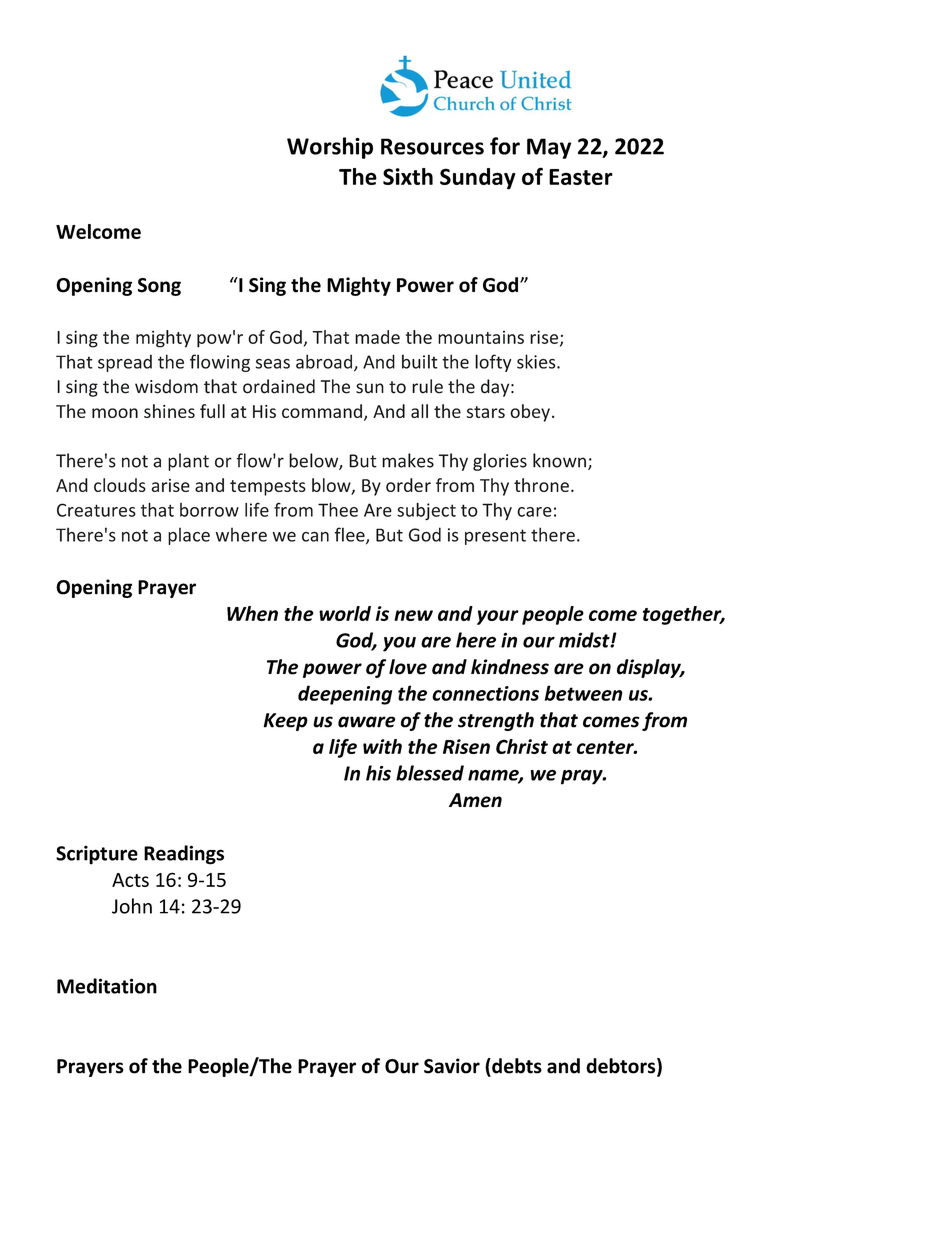 The width and height of the screenshot is (952, 1233). What do you see at coordinates (338, 510) in the screenshot?
I see `Thee` at bounding box center [338, 510].
